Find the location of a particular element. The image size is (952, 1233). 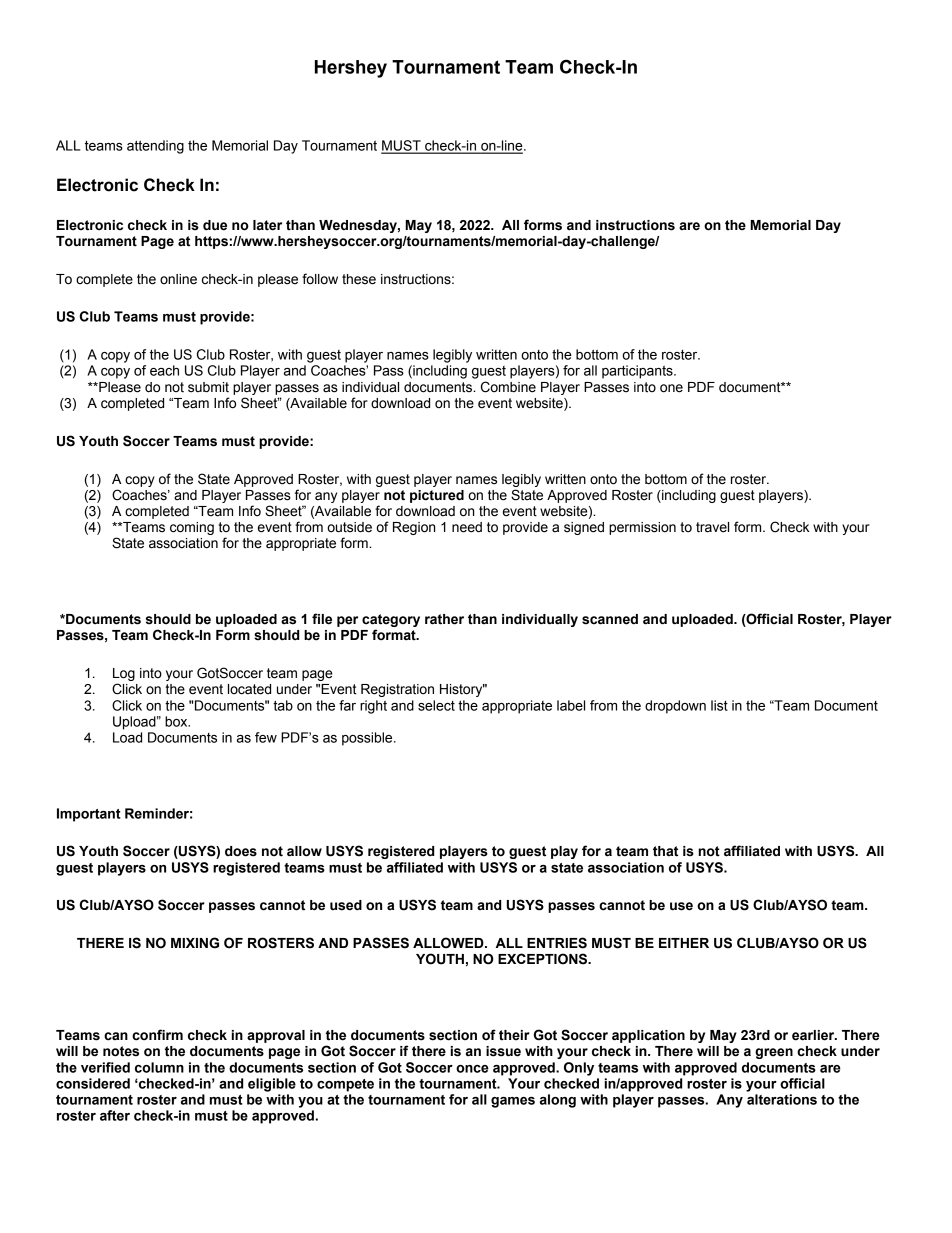

Combine is located at coordinates (508, 387).
